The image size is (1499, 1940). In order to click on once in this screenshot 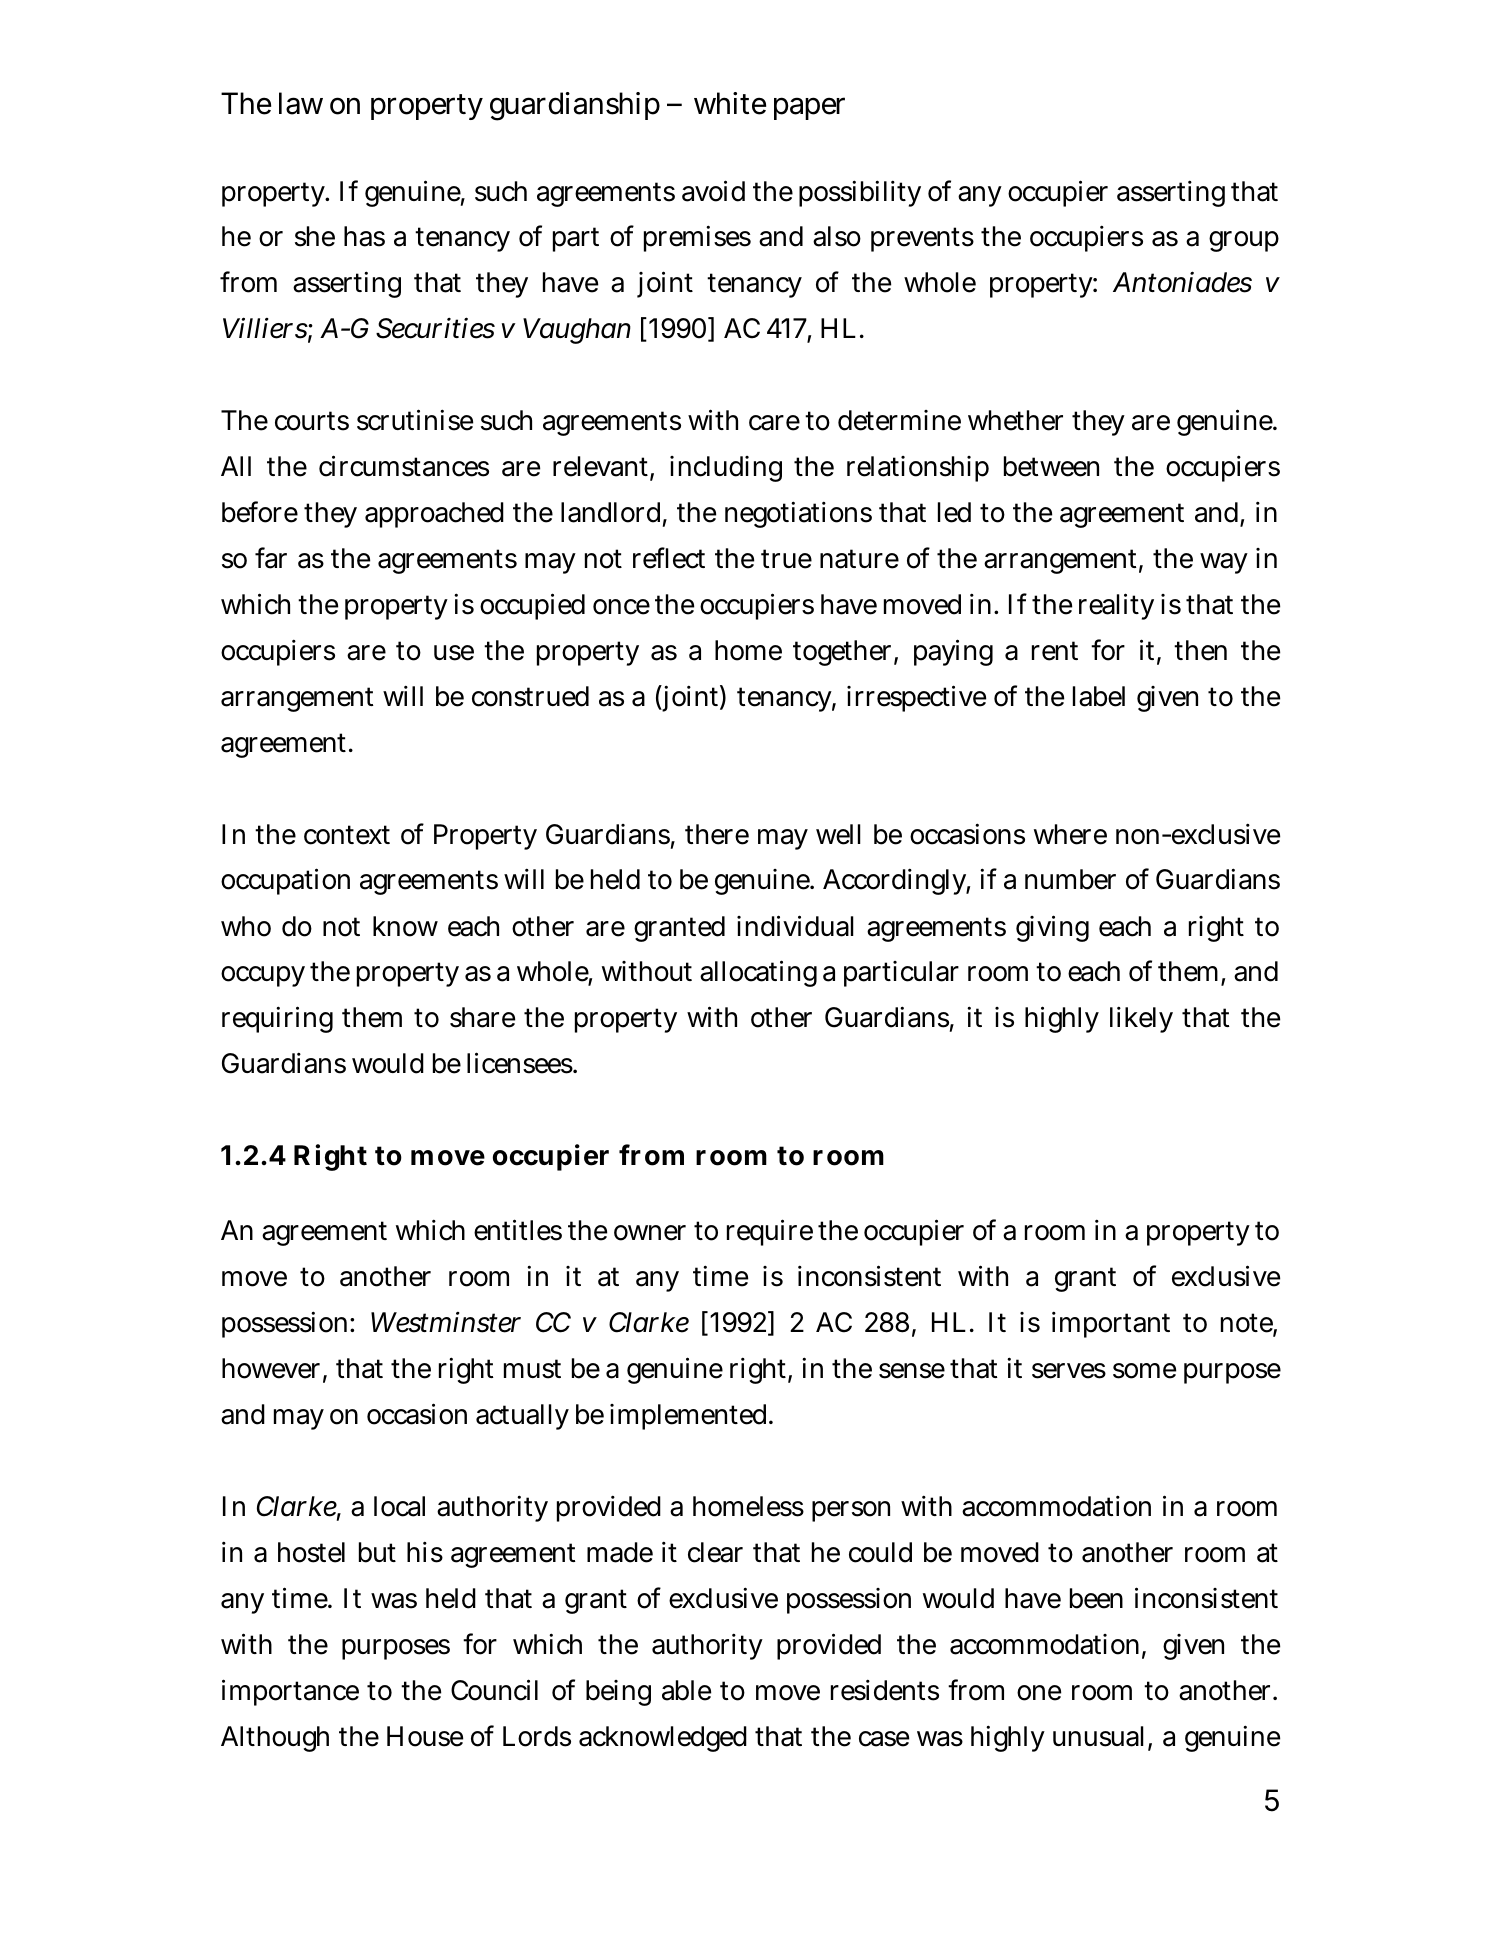, I will do `click(621, 607)`.
